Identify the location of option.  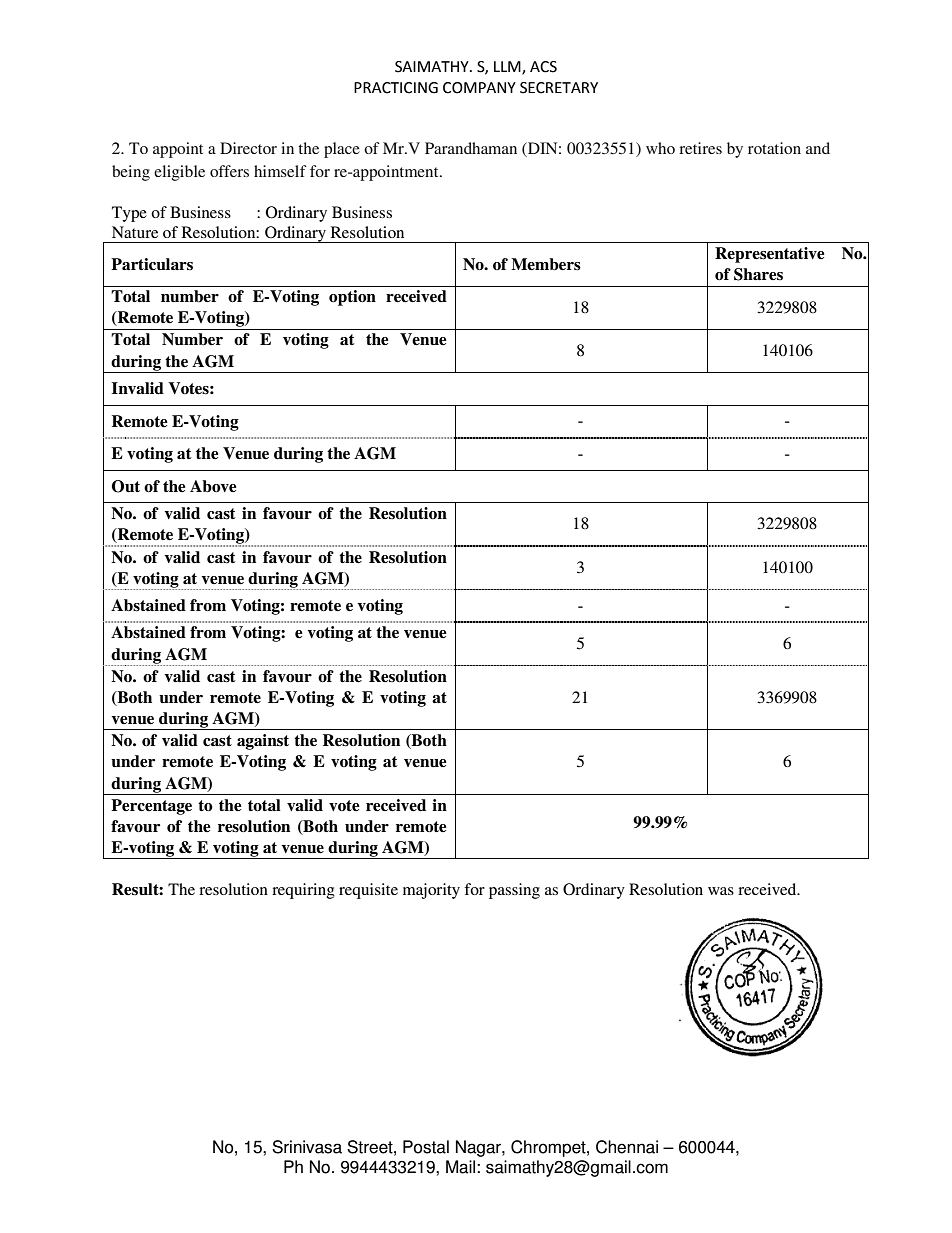
(352, 298).
